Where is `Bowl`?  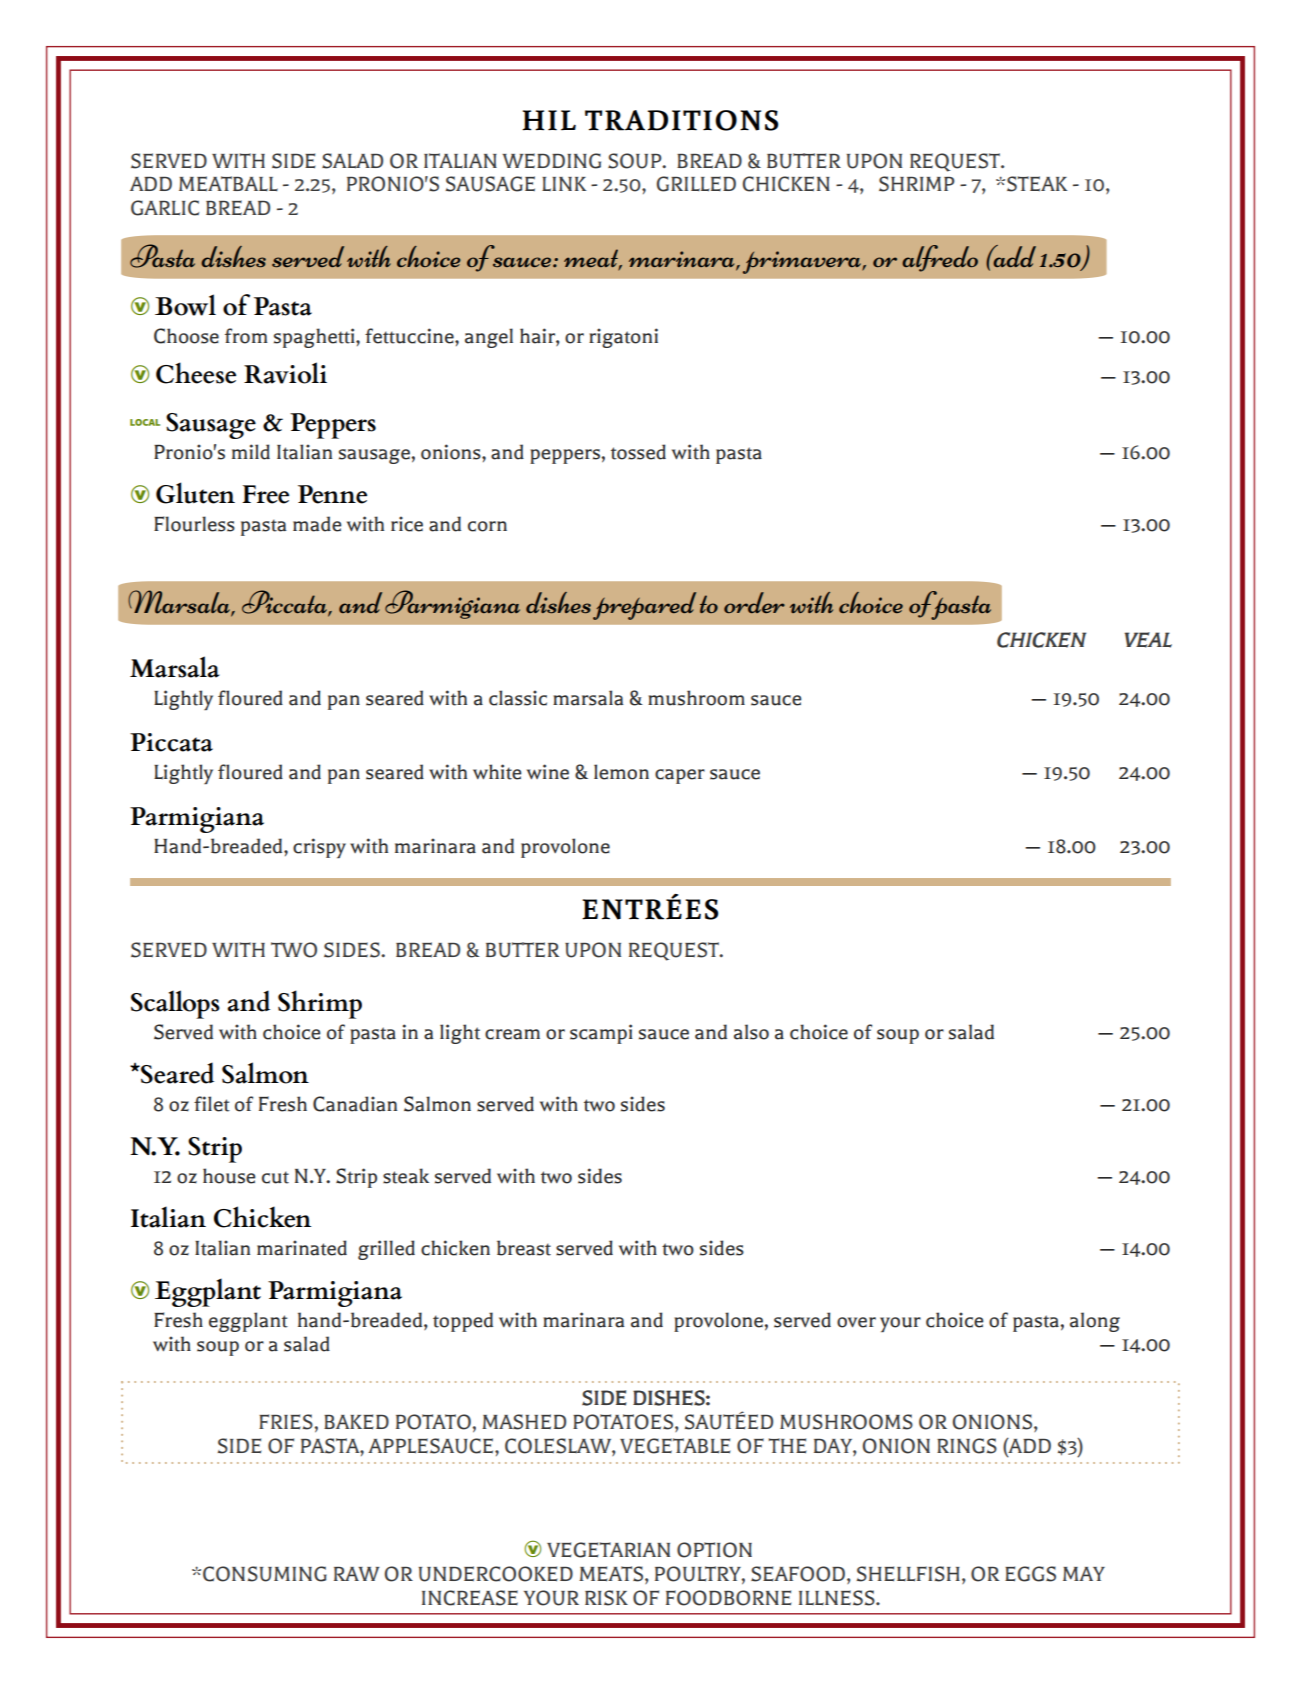
Bowl is located at coordinates (185, 305).
